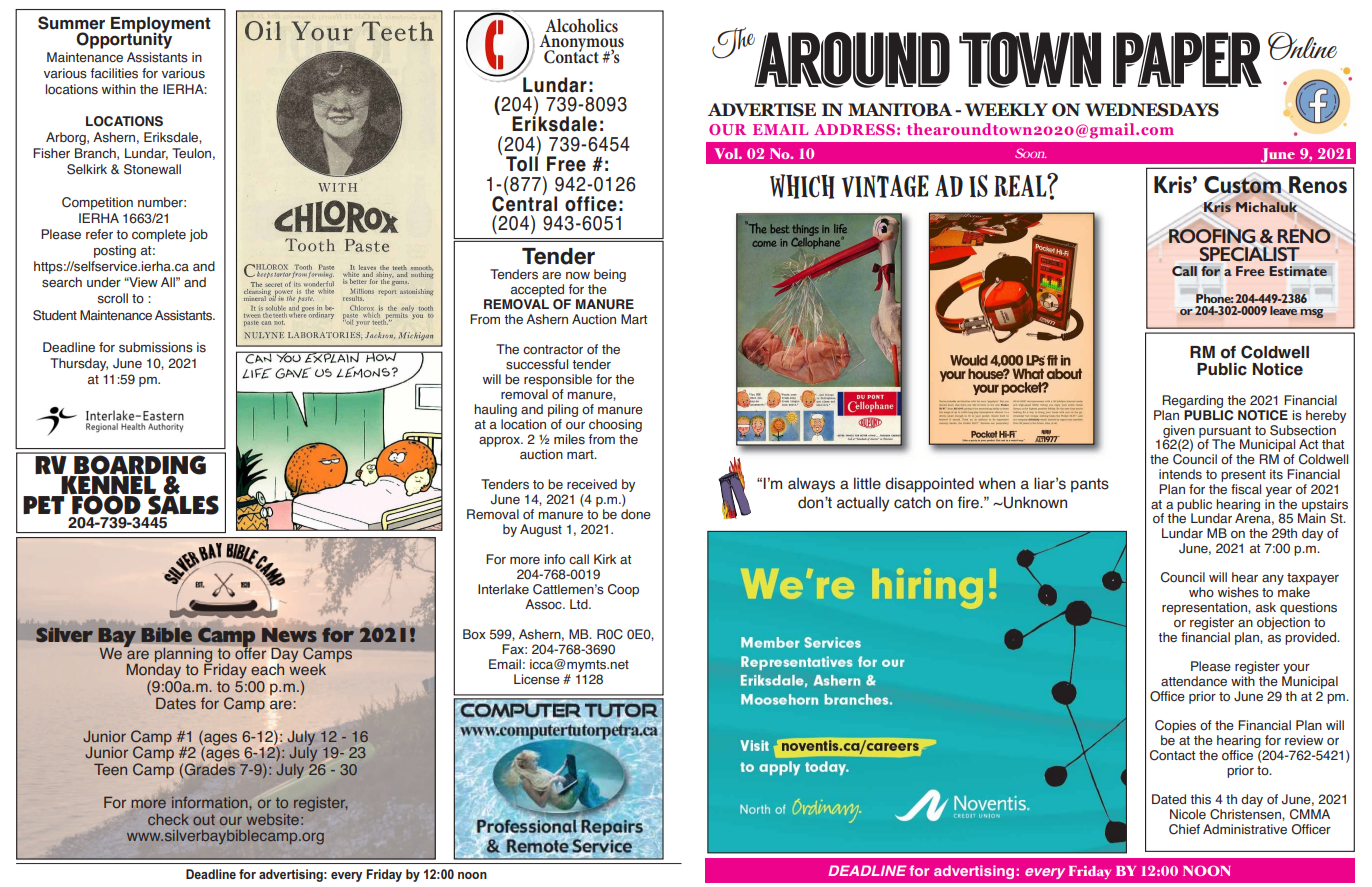 This screenshot has width=1372, height=887. What do you see at coordinates (1201, 592) in the screenshot?
I see `who` at bounding box center [1201, 592].
